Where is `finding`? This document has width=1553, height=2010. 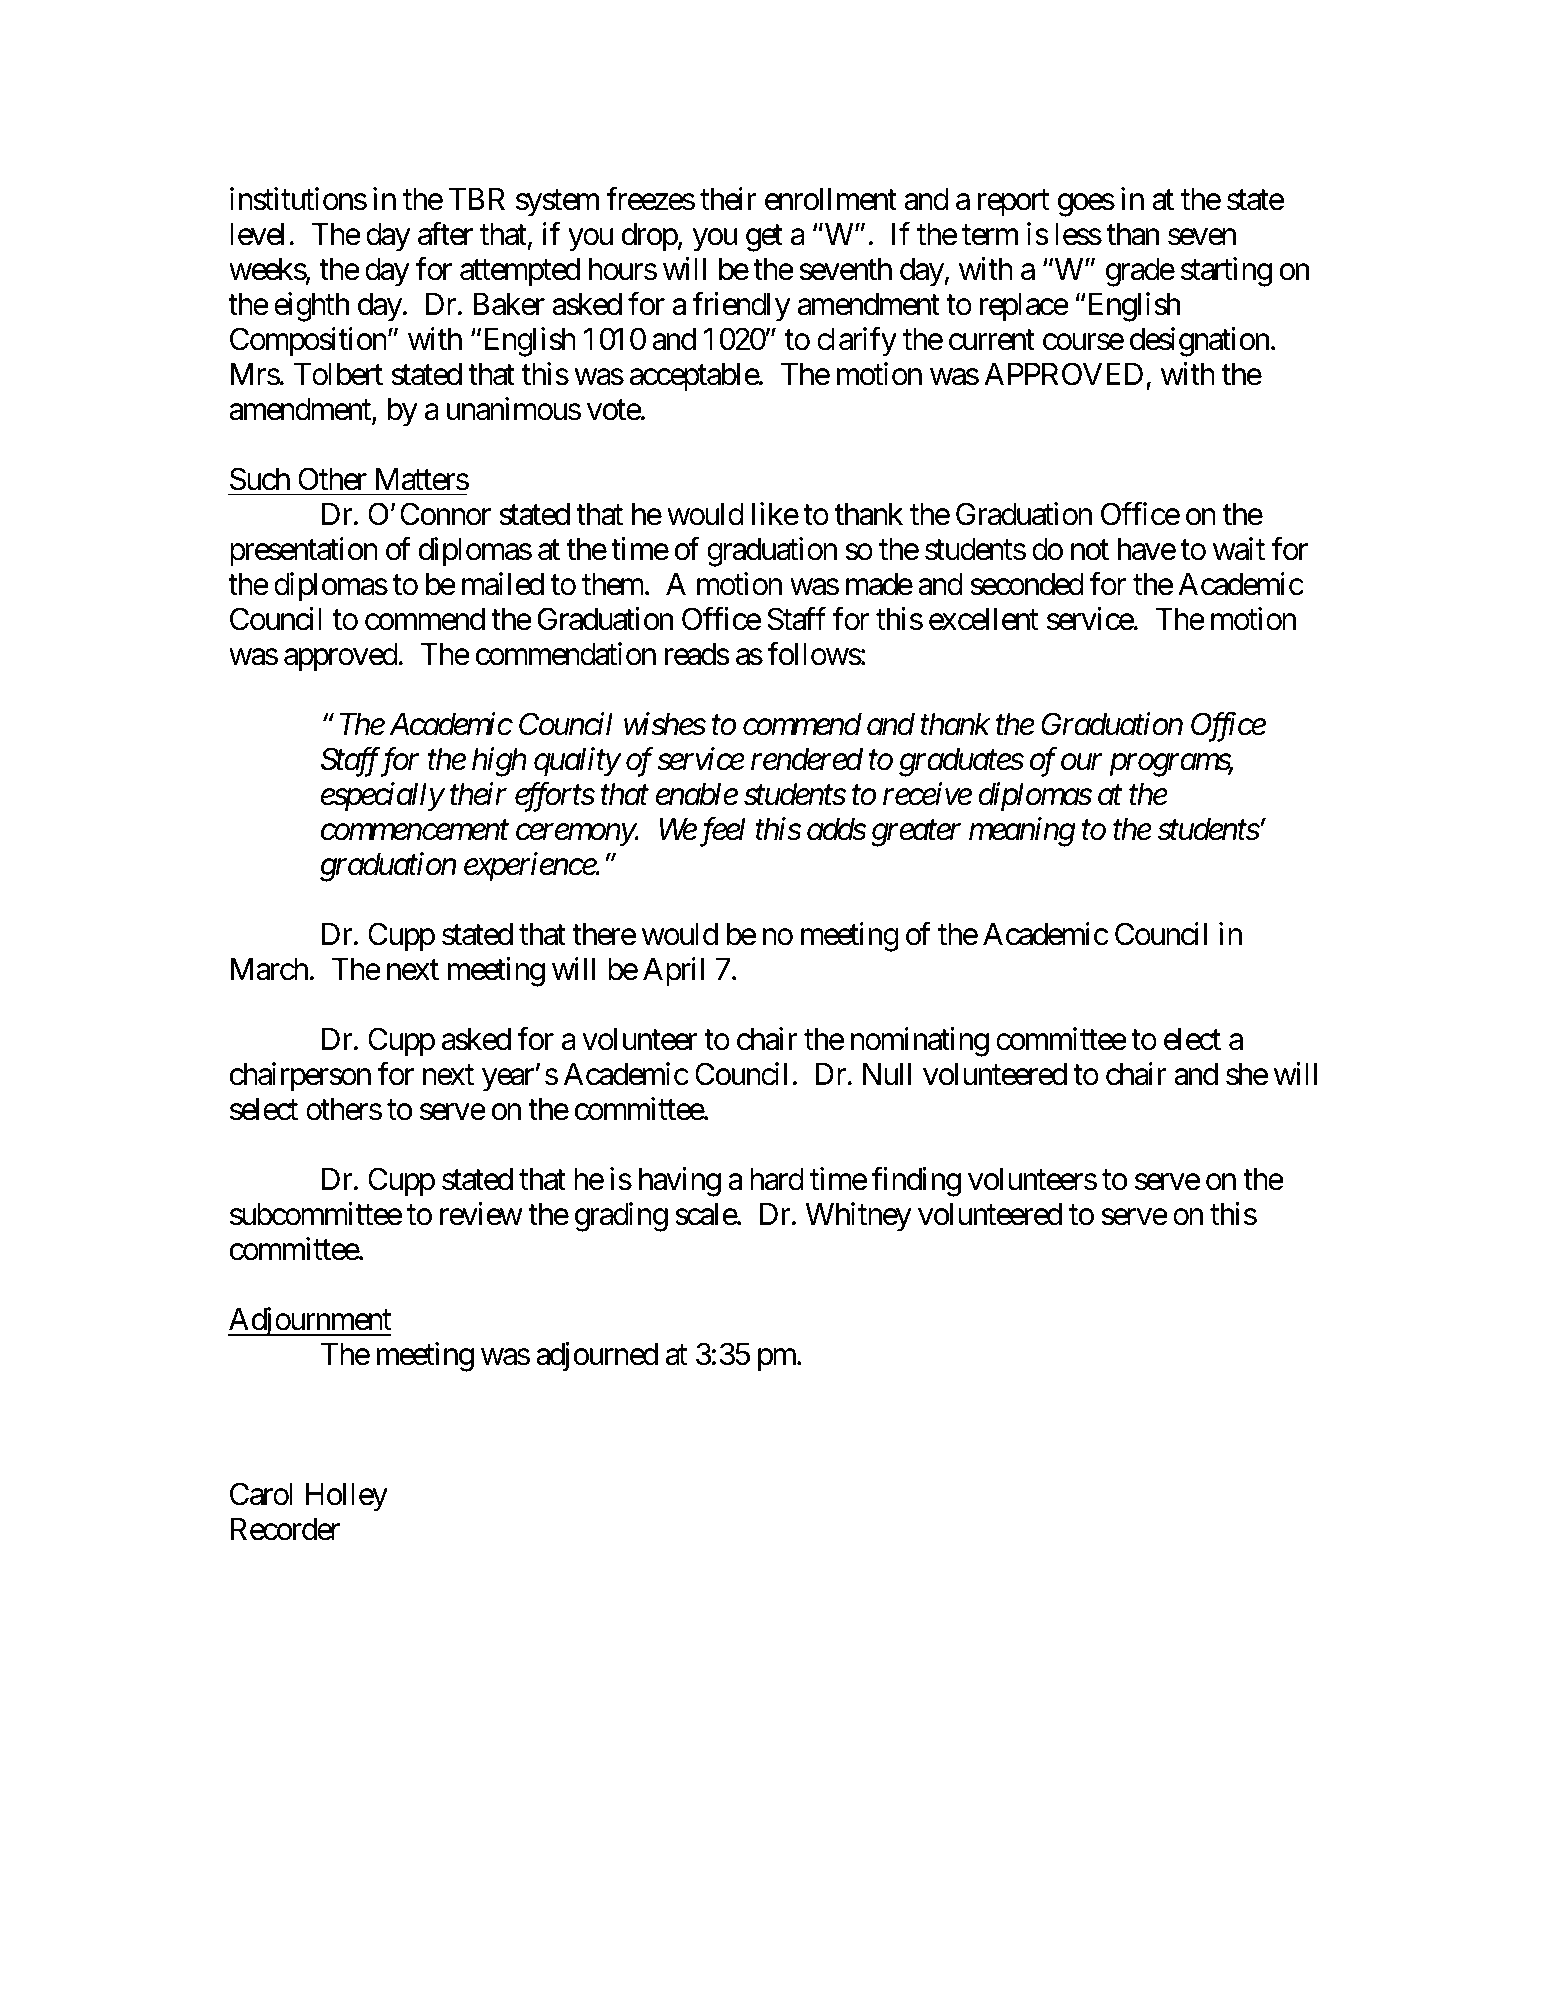
finding is located at coordinates (916, 1182).
